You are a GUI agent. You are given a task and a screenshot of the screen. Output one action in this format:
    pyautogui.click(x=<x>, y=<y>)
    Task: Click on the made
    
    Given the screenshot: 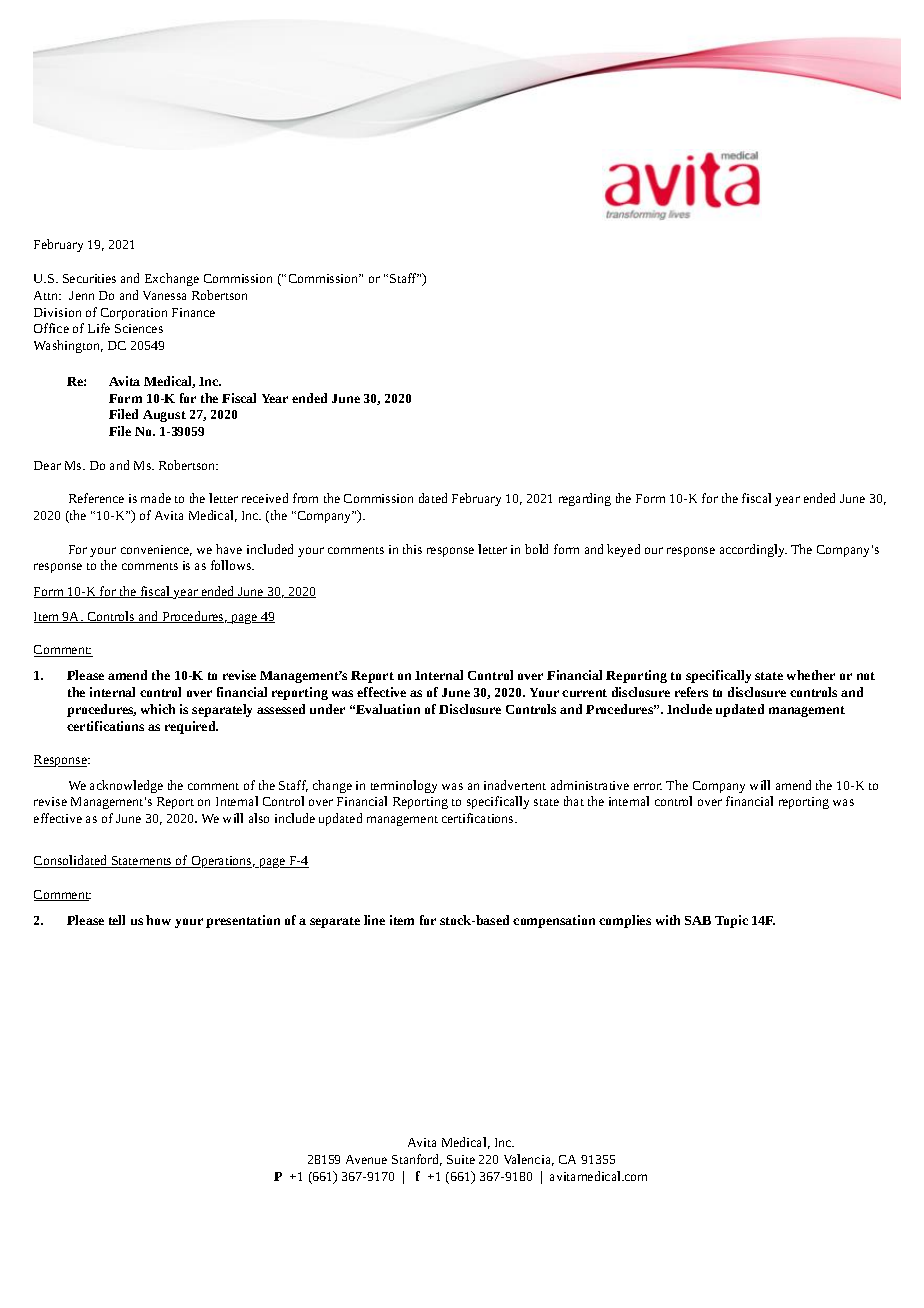 What is the action you would take?
    pyautogui.click(x=156, y=498)
